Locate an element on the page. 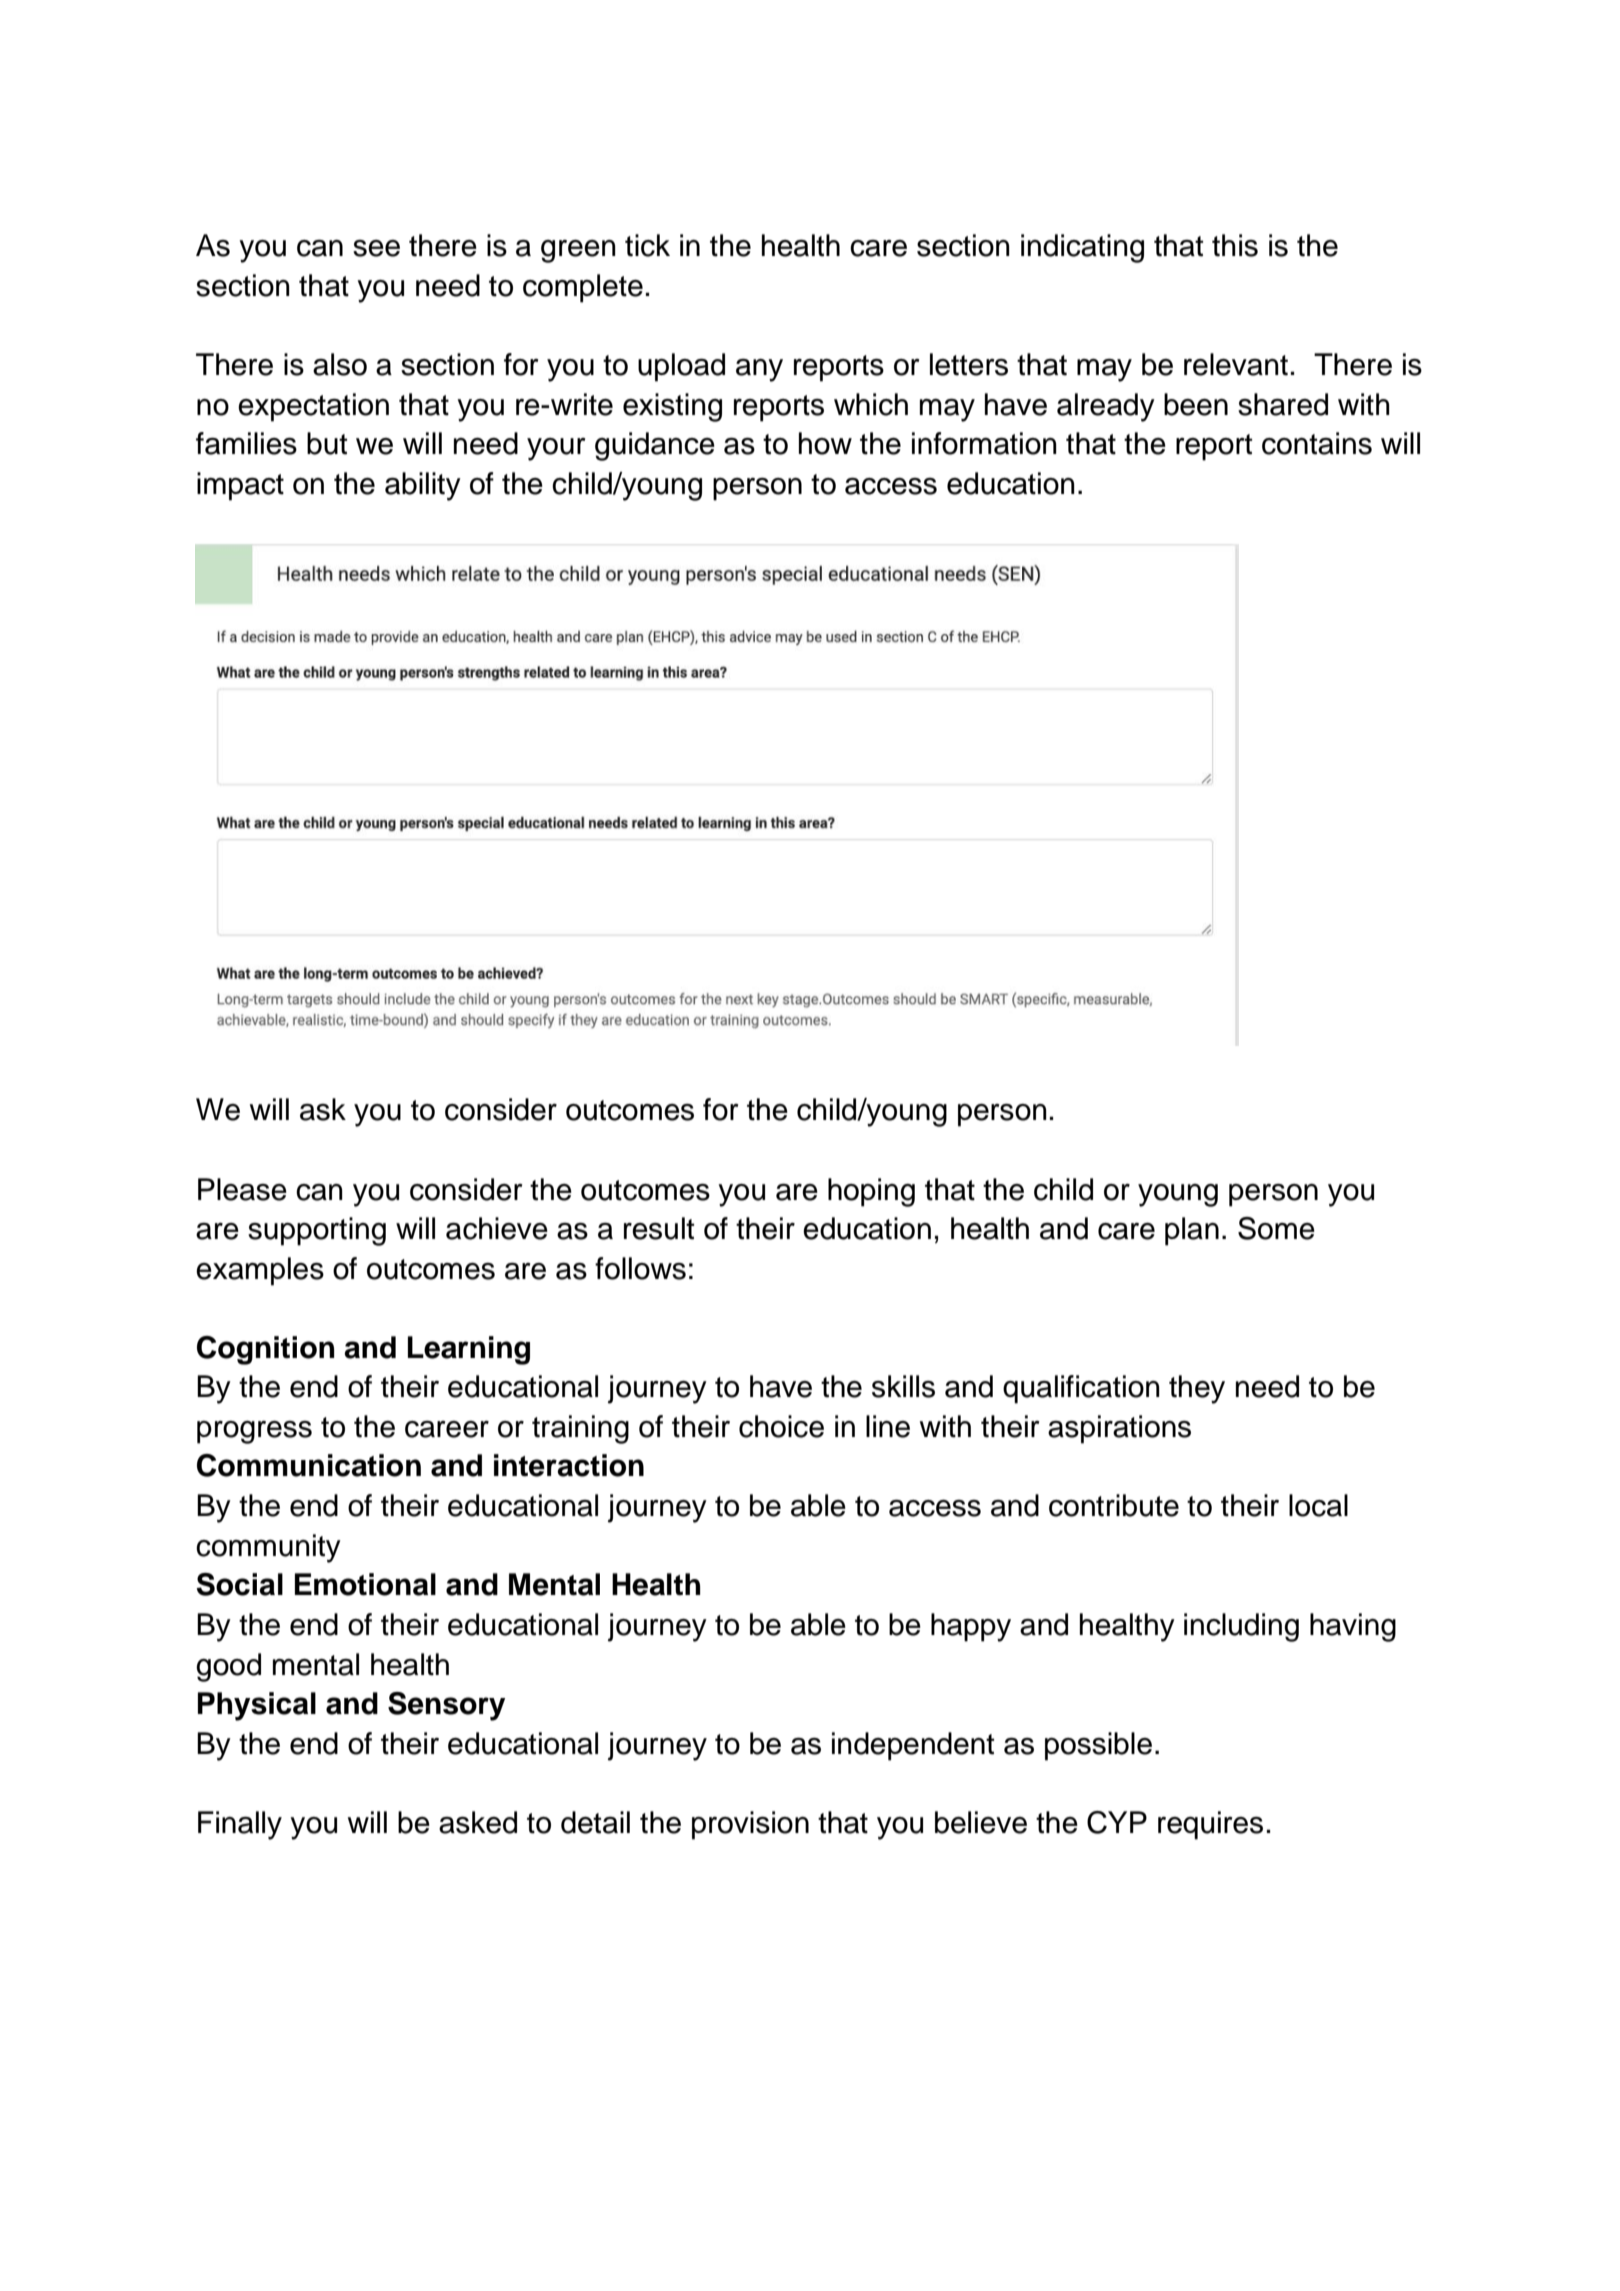 This image has height=2291, width=1620. plan is located at coordinates (1192, 1231).
